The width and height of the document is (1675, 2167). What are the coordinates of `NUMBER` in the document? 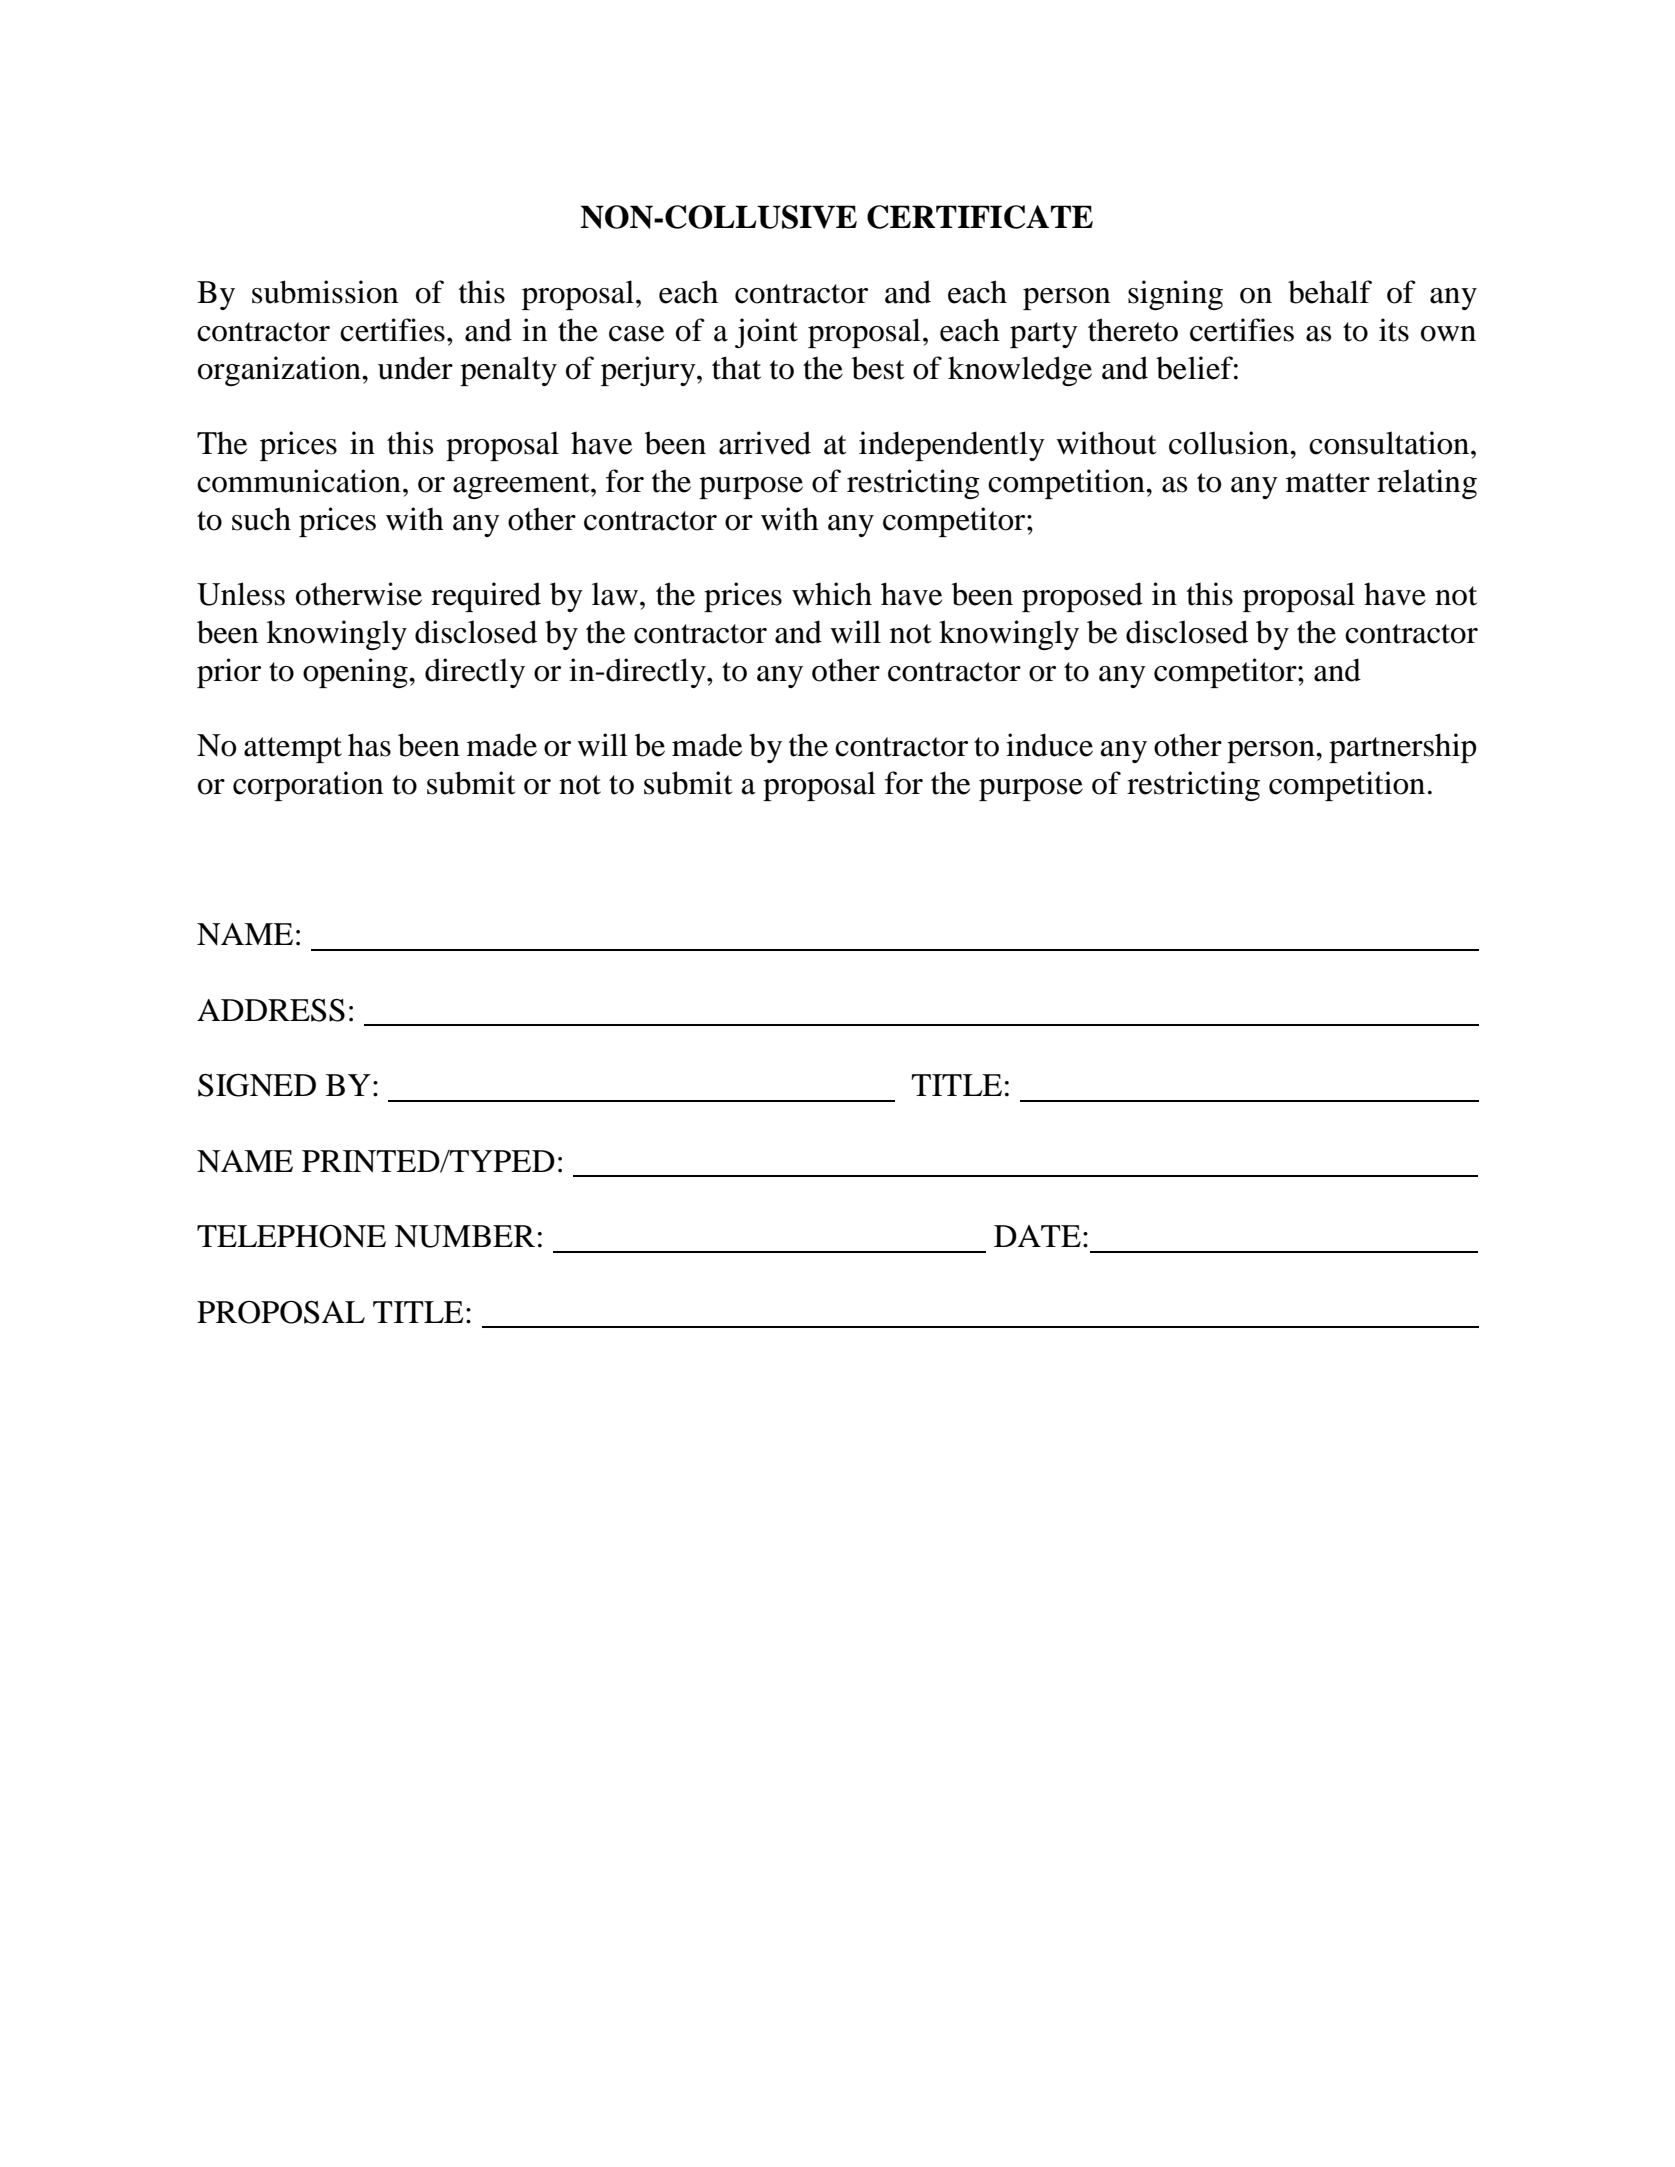 It's located at (465, 1236).
